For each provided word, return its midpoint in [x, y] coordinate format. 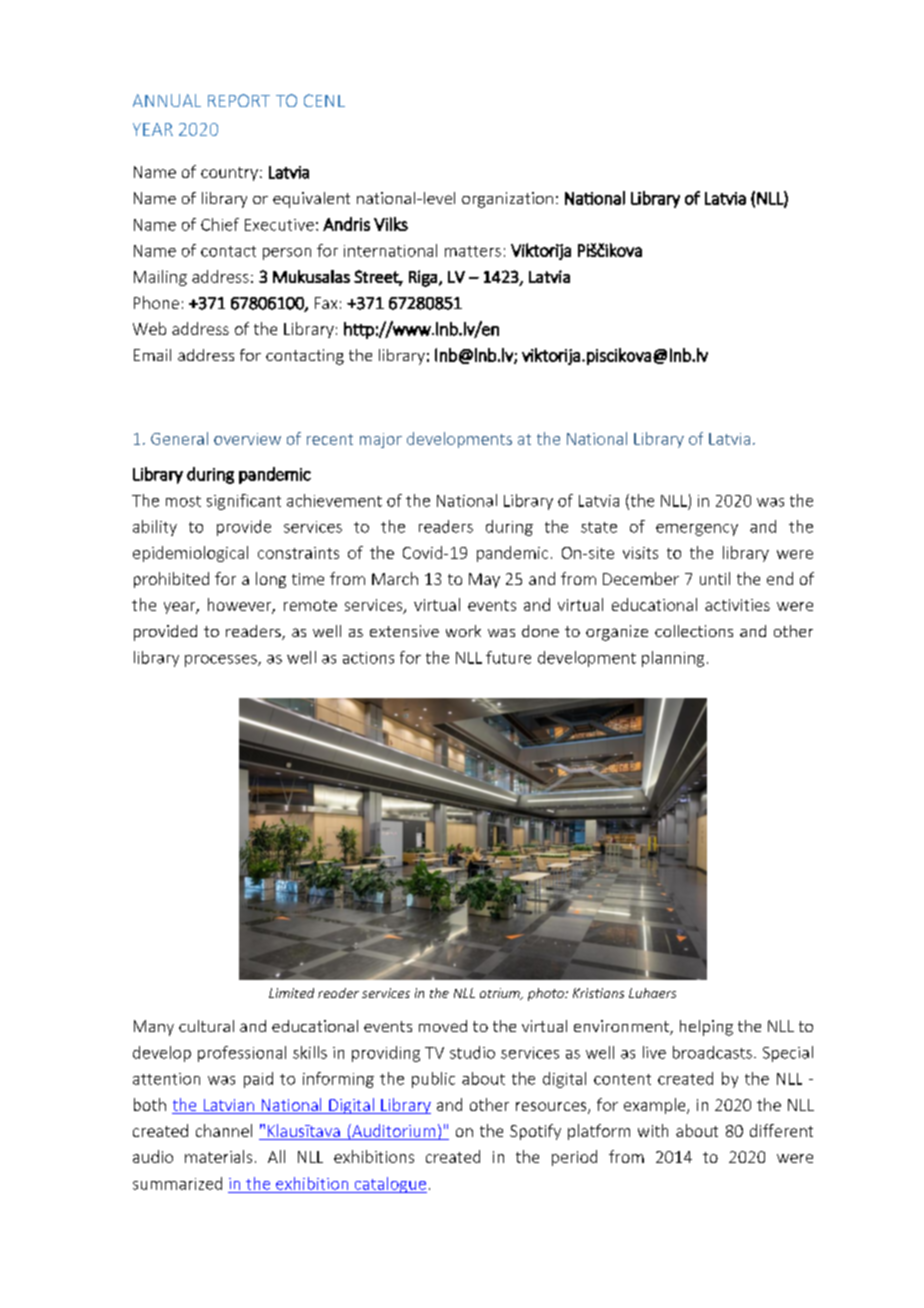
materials [218, 1156]
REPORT [239, 100]
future [508, 657]
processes [222, 661]
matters [473, 251]
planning [673, 659]
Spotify [535, 1132]
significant [244, 502]
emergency [697, 530]
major [381, 440]
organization [507, 200]
